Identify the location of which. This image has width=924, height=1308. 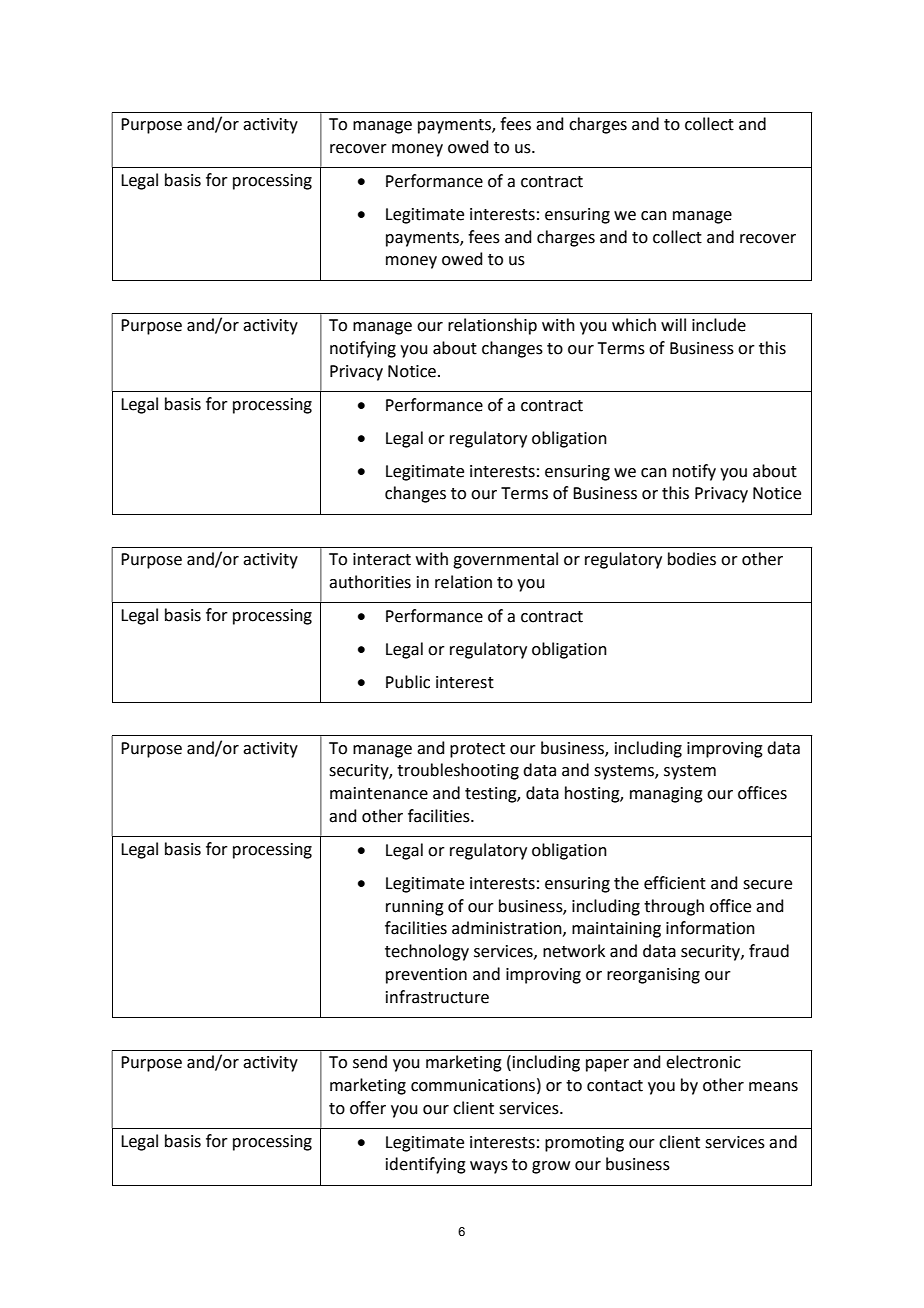
(634, 325).
